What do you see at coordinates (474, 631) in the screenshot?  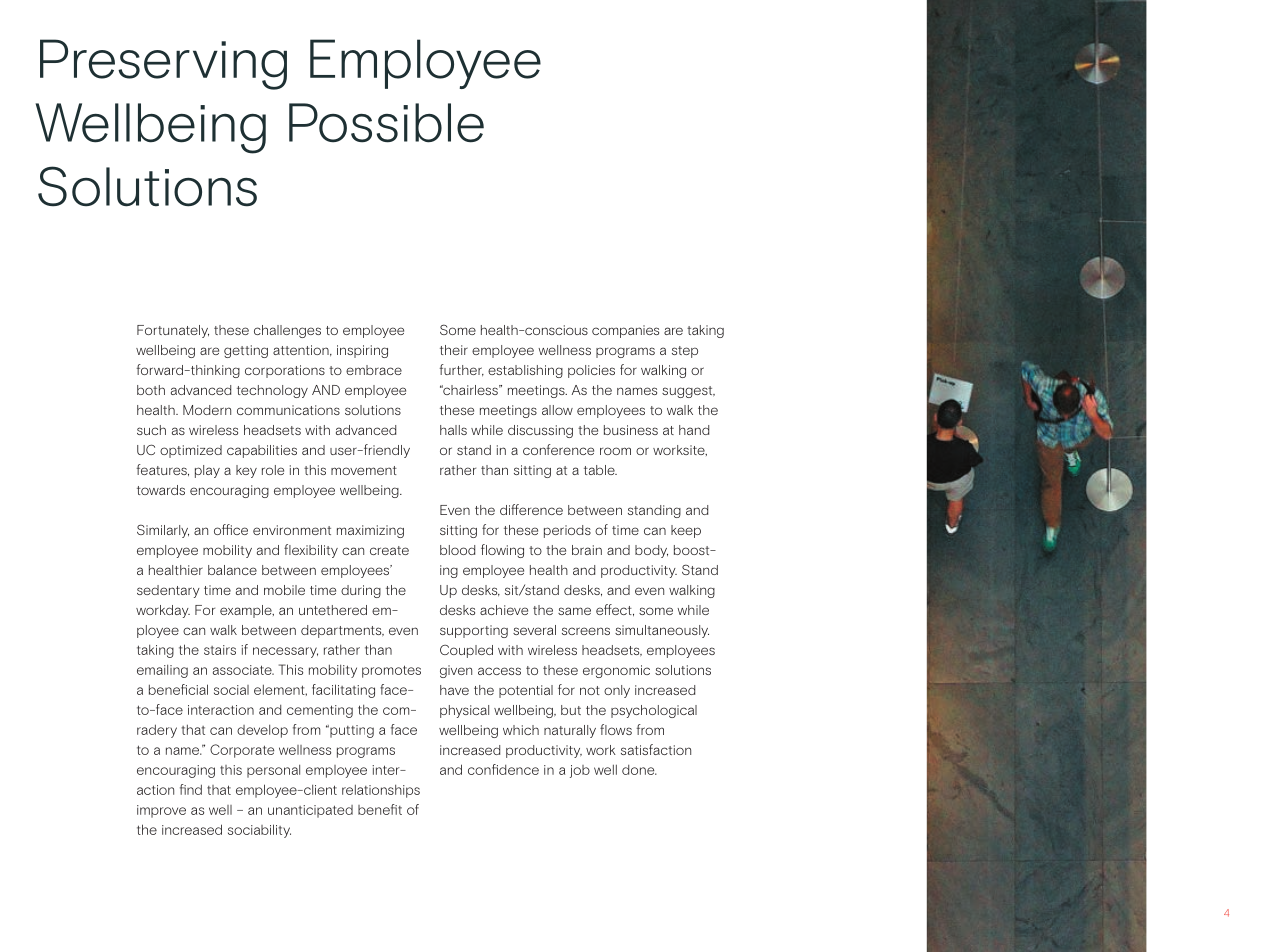 I see `supporting` at bounding box center [474, 631].
